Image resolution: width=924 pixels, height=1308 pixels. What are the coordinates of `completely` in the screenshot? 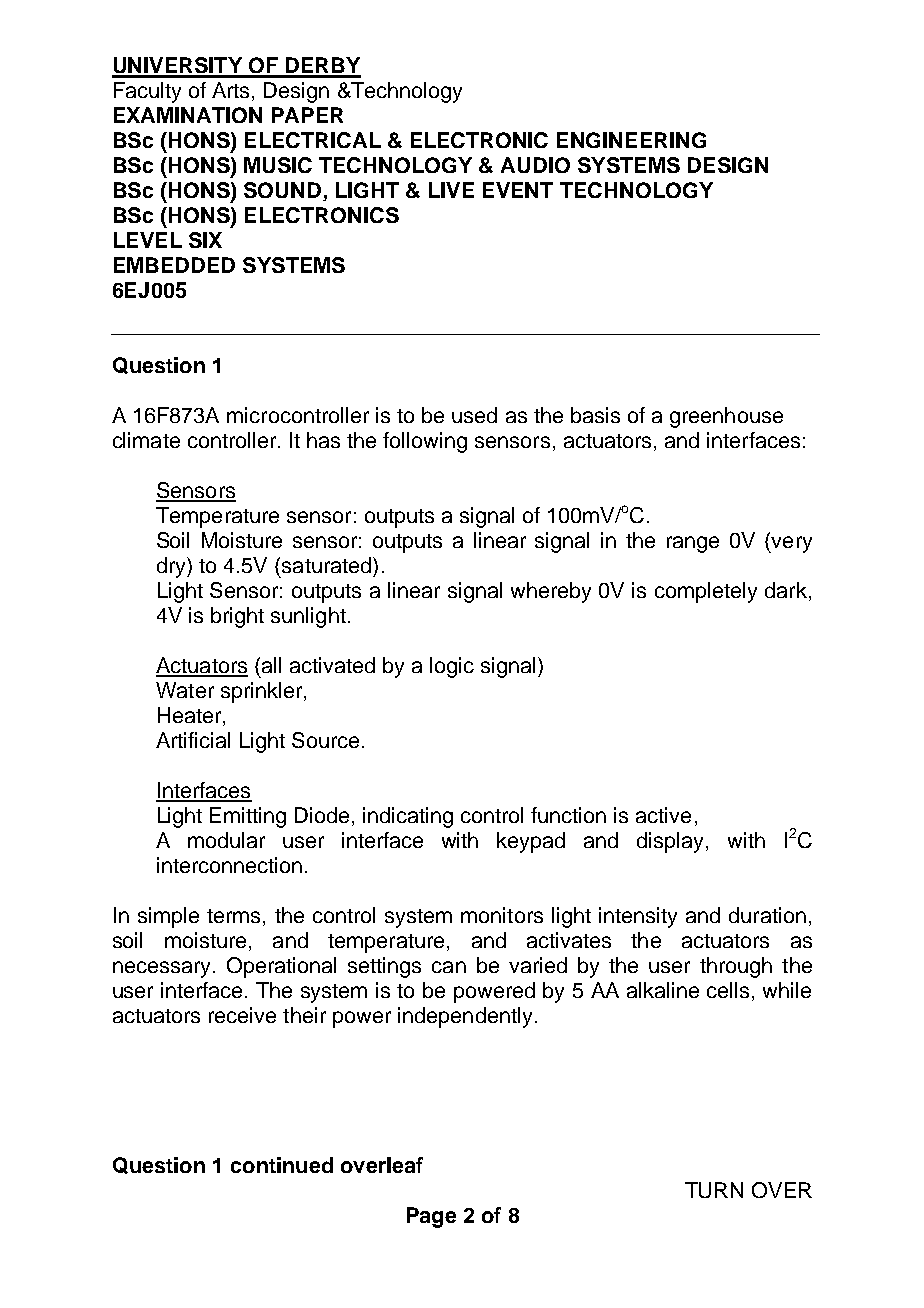 It's located at (706, 592).
